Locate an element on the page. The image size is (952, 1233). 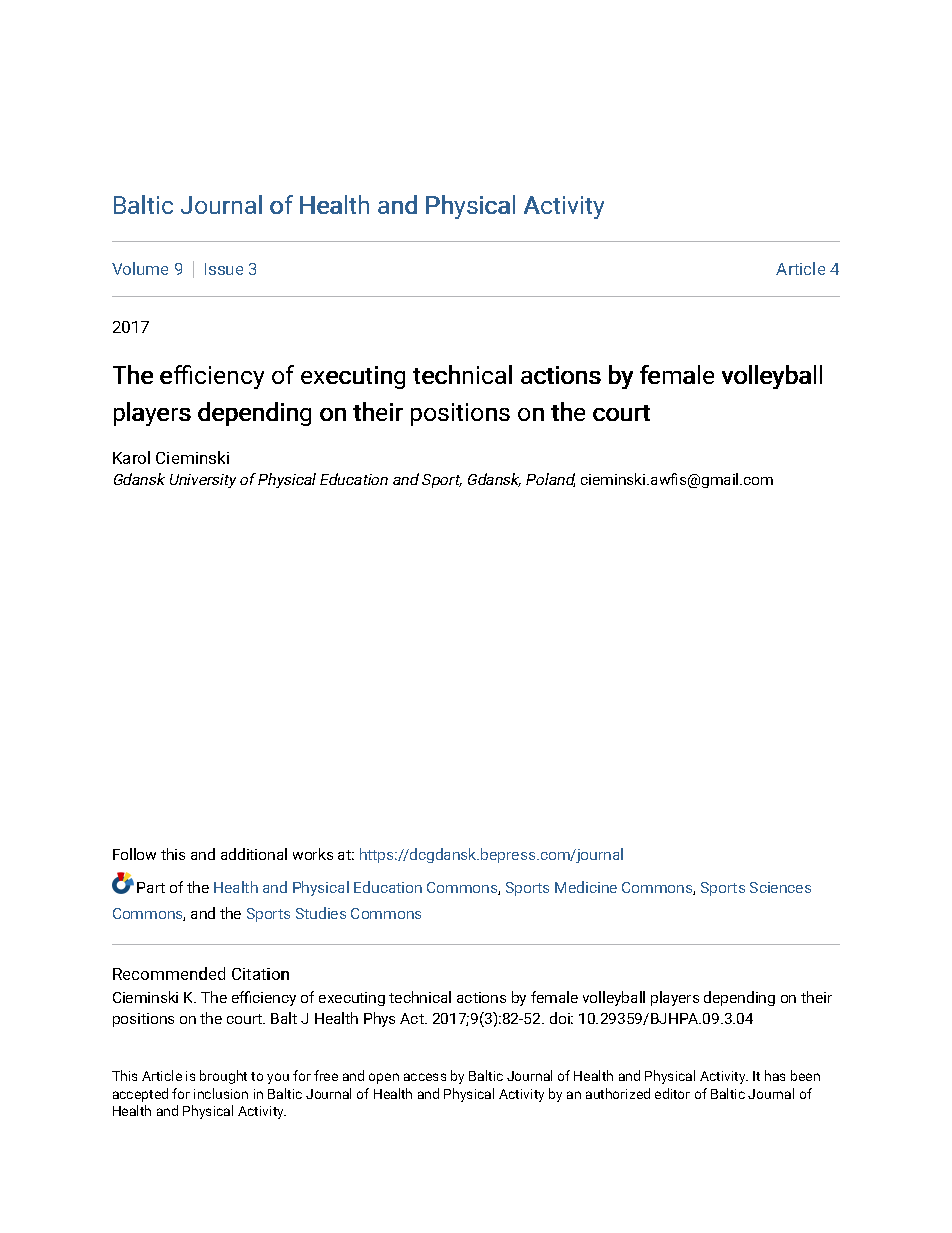
brought is located at coordinates (223, 1077).
